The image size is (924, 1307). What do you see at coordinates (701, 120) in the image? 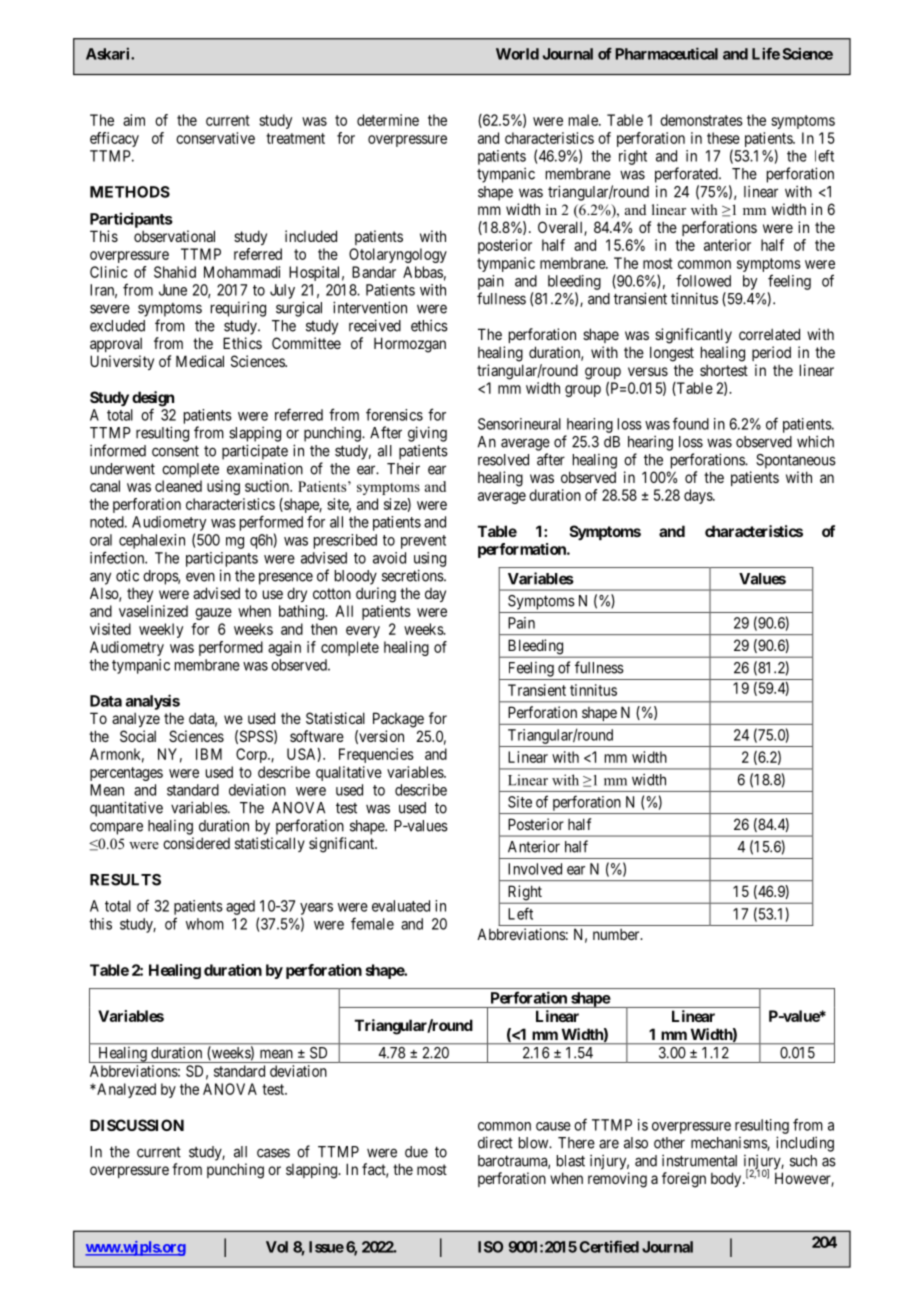
I see `demonstrates` at bounding box center [701, 120].
